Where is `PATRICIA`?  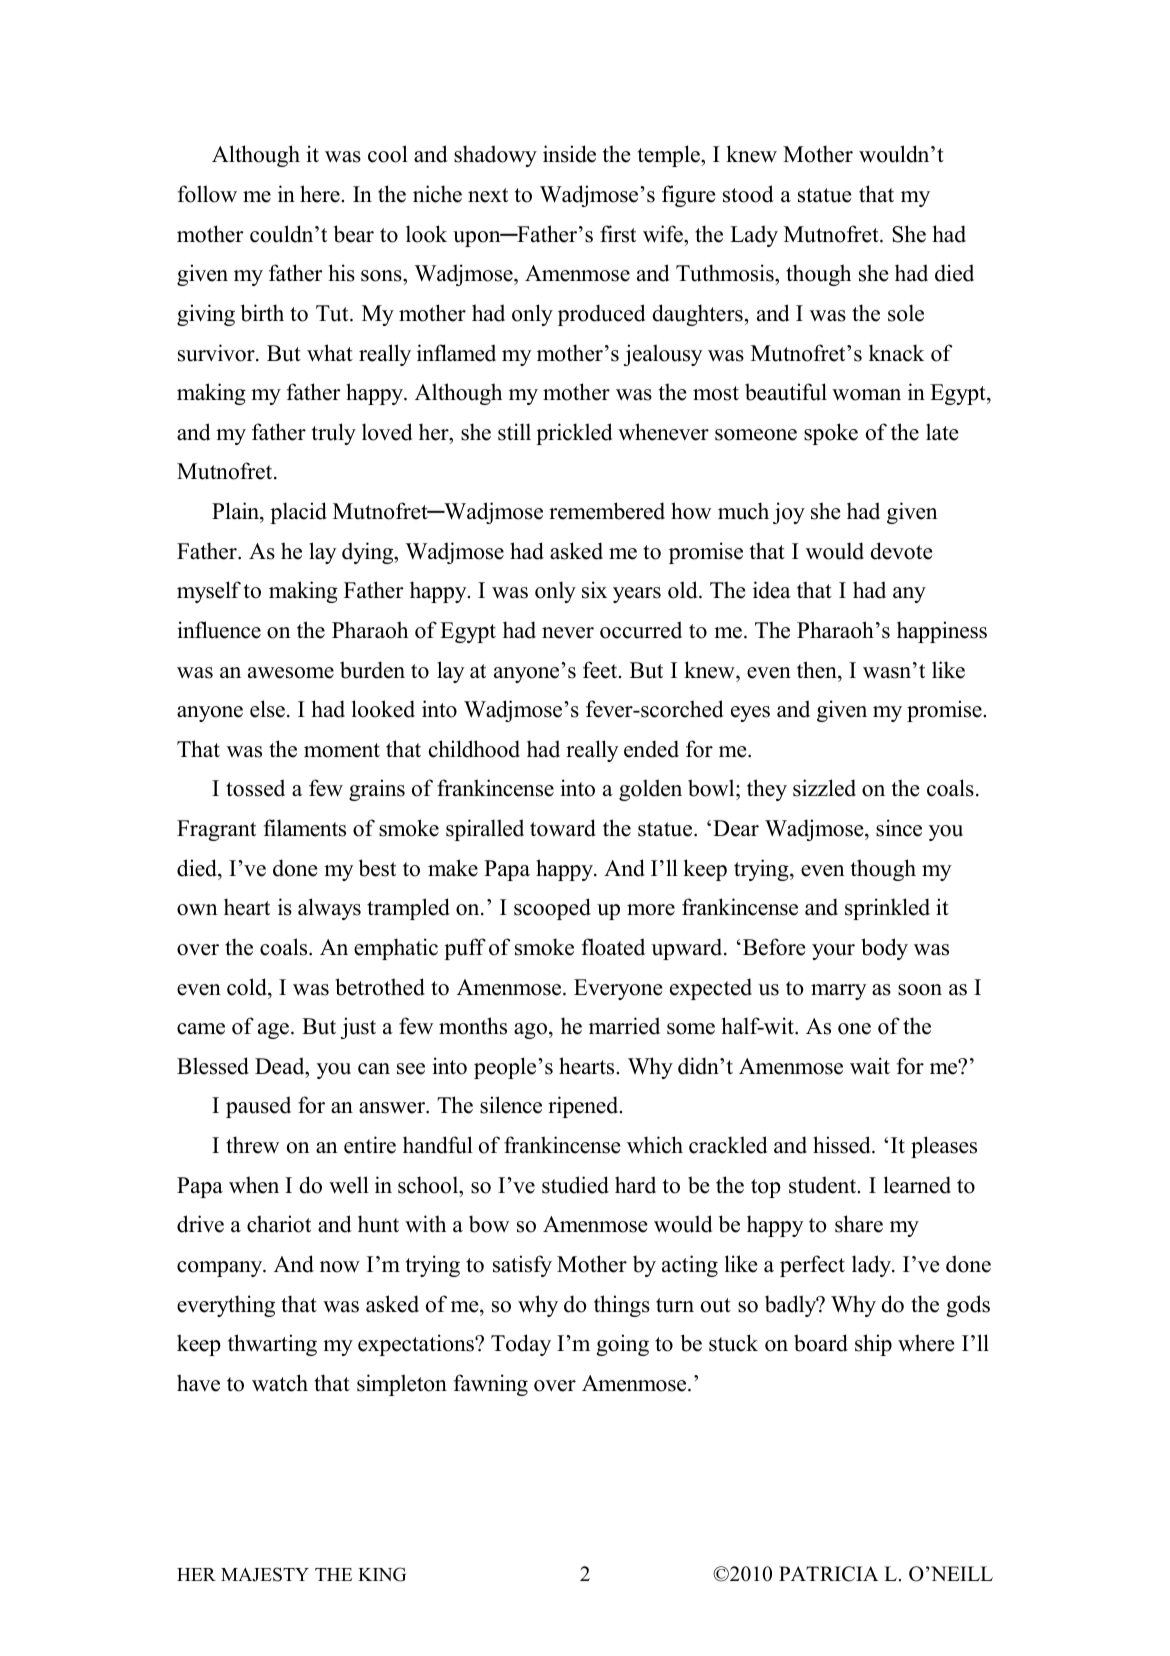 PATRICIA is located at coordinates (828, 1574).
